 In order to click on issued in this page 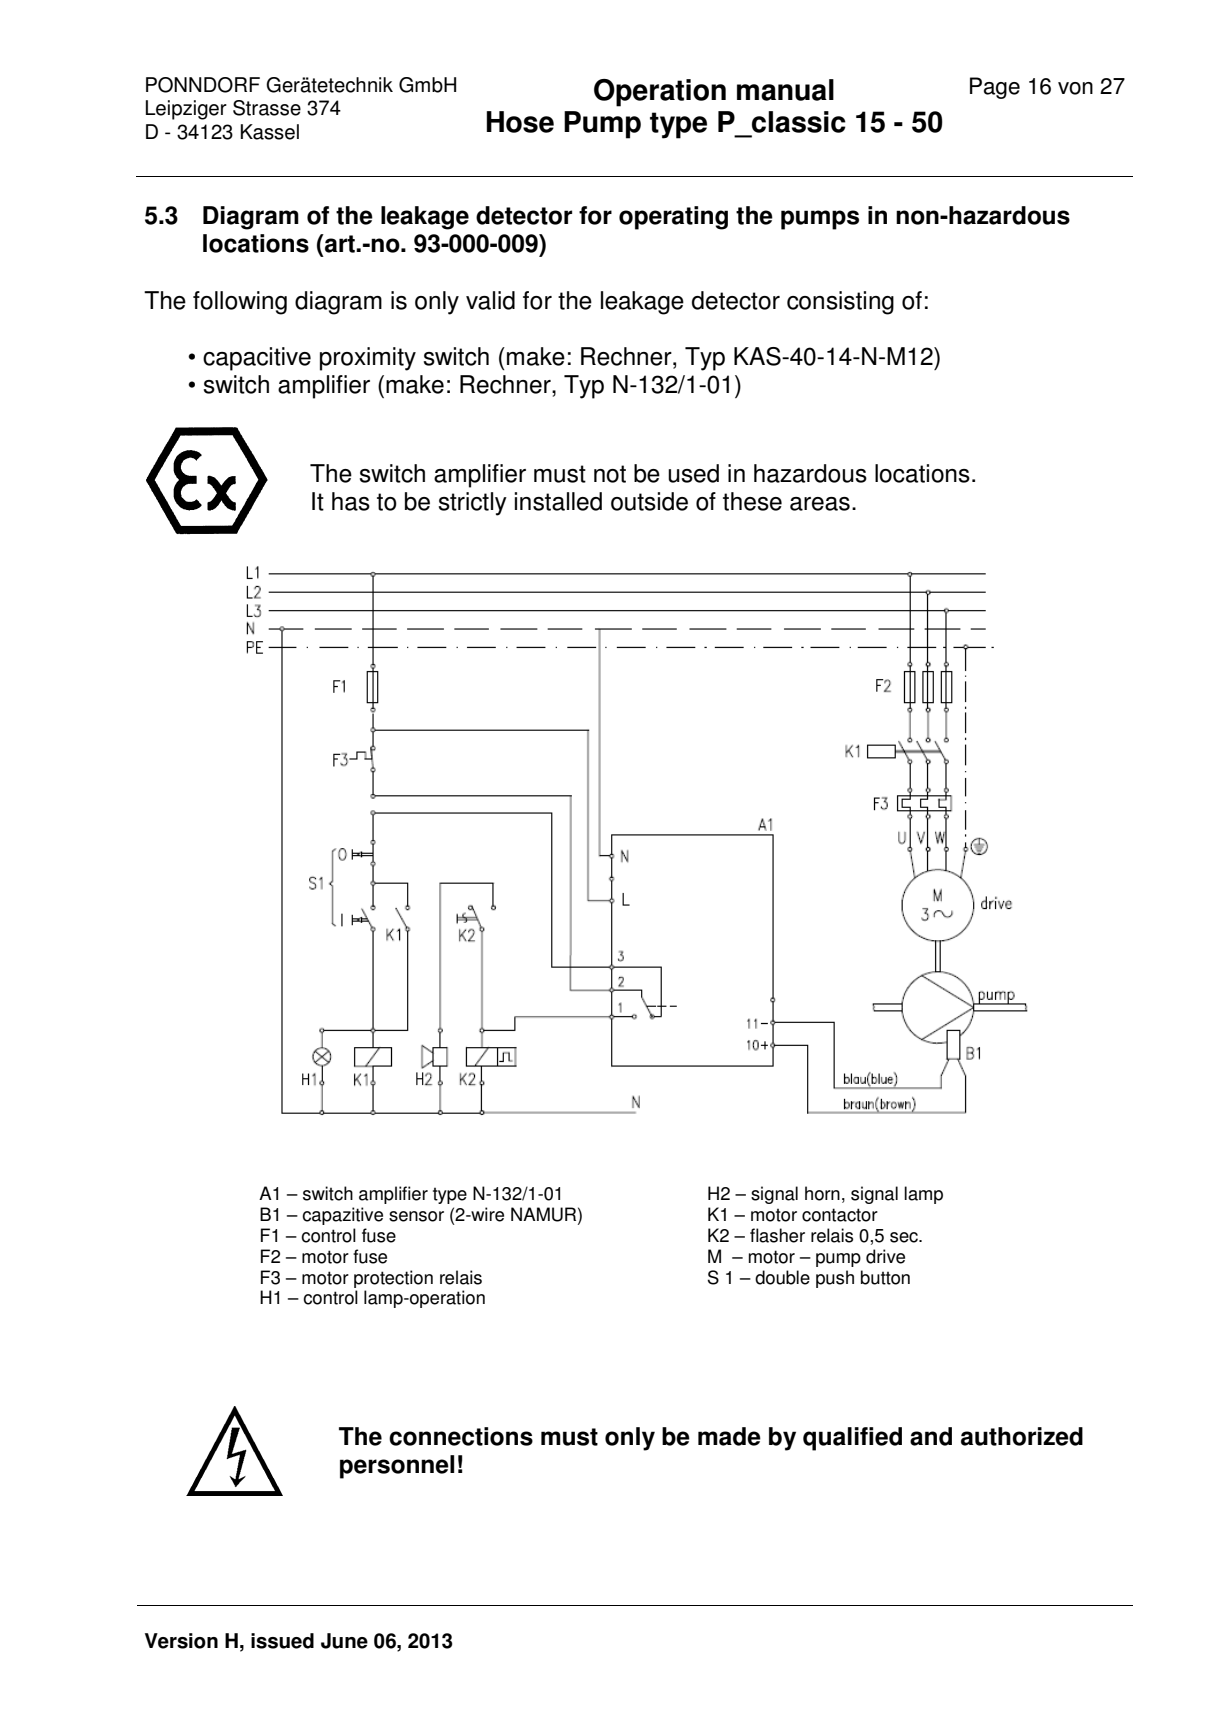, I will do `click(282, 1641)`.
